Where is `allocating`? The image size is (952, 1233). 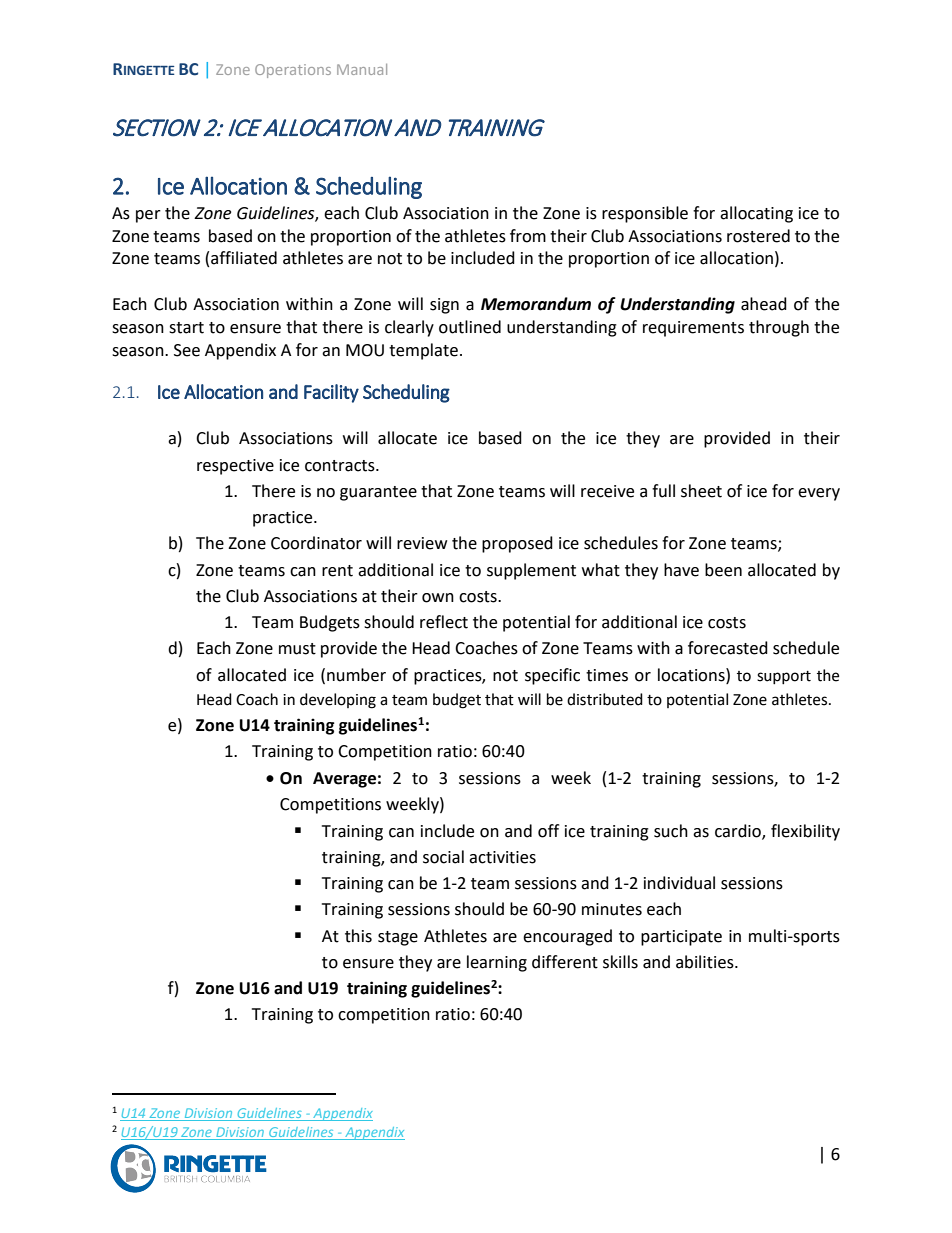
allocating is located at coordinates (756, 214).
